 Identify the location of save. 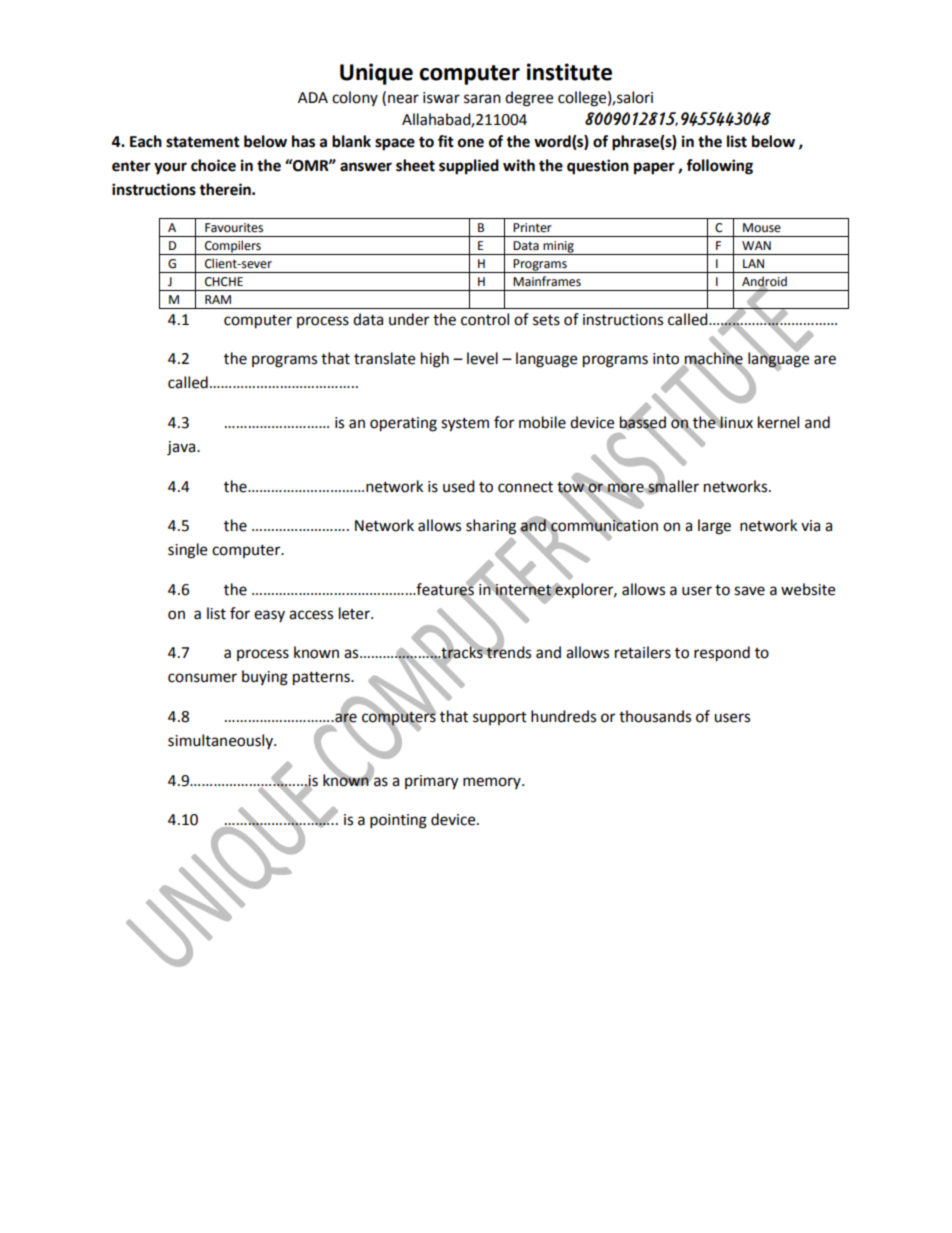
(749, 591).
